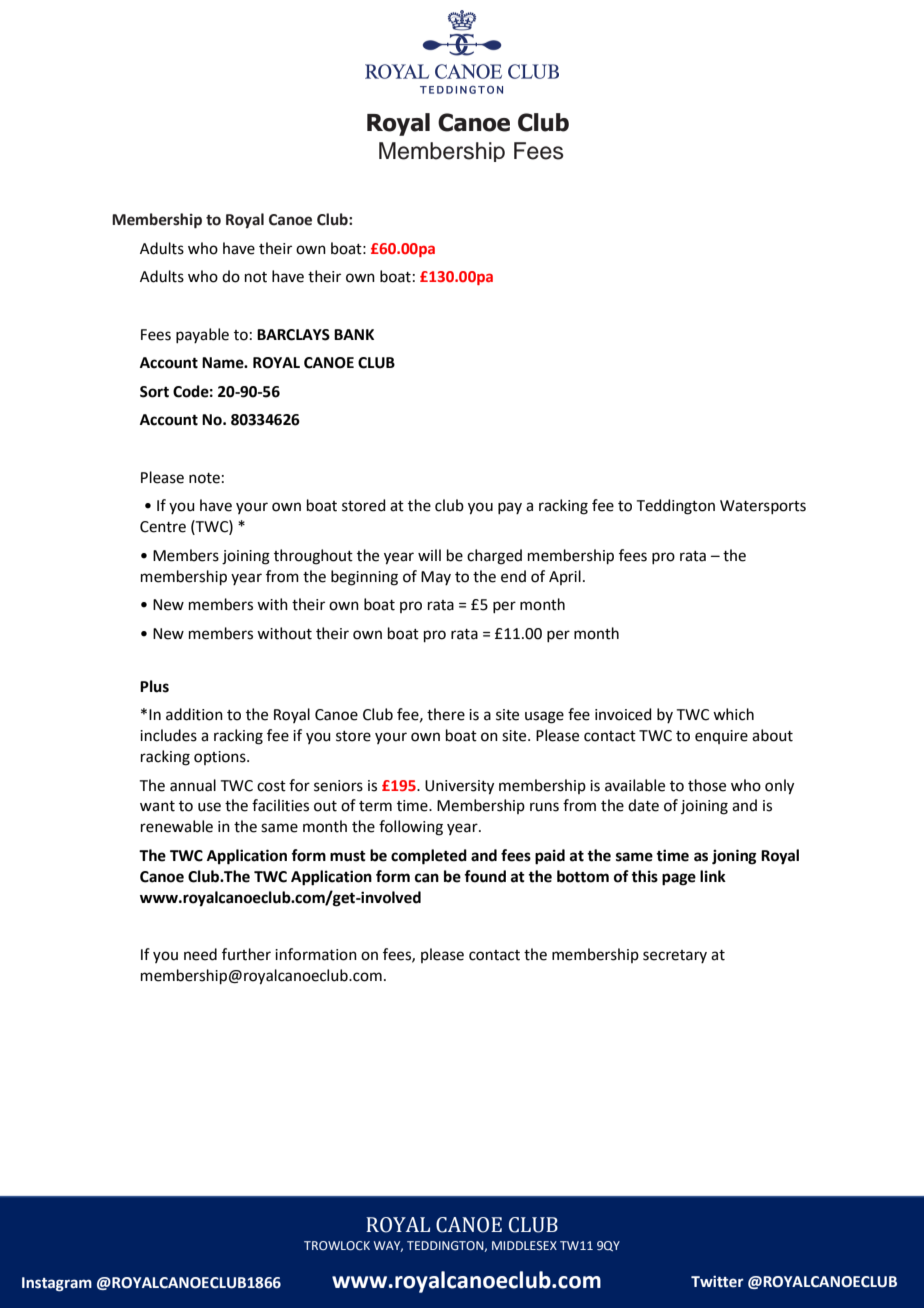 Image resolution: width=924 pixels, height=1308 pixels. Describe the element at coordinates (763, 507) in the screenshot. I see `Watersports` at that location.
